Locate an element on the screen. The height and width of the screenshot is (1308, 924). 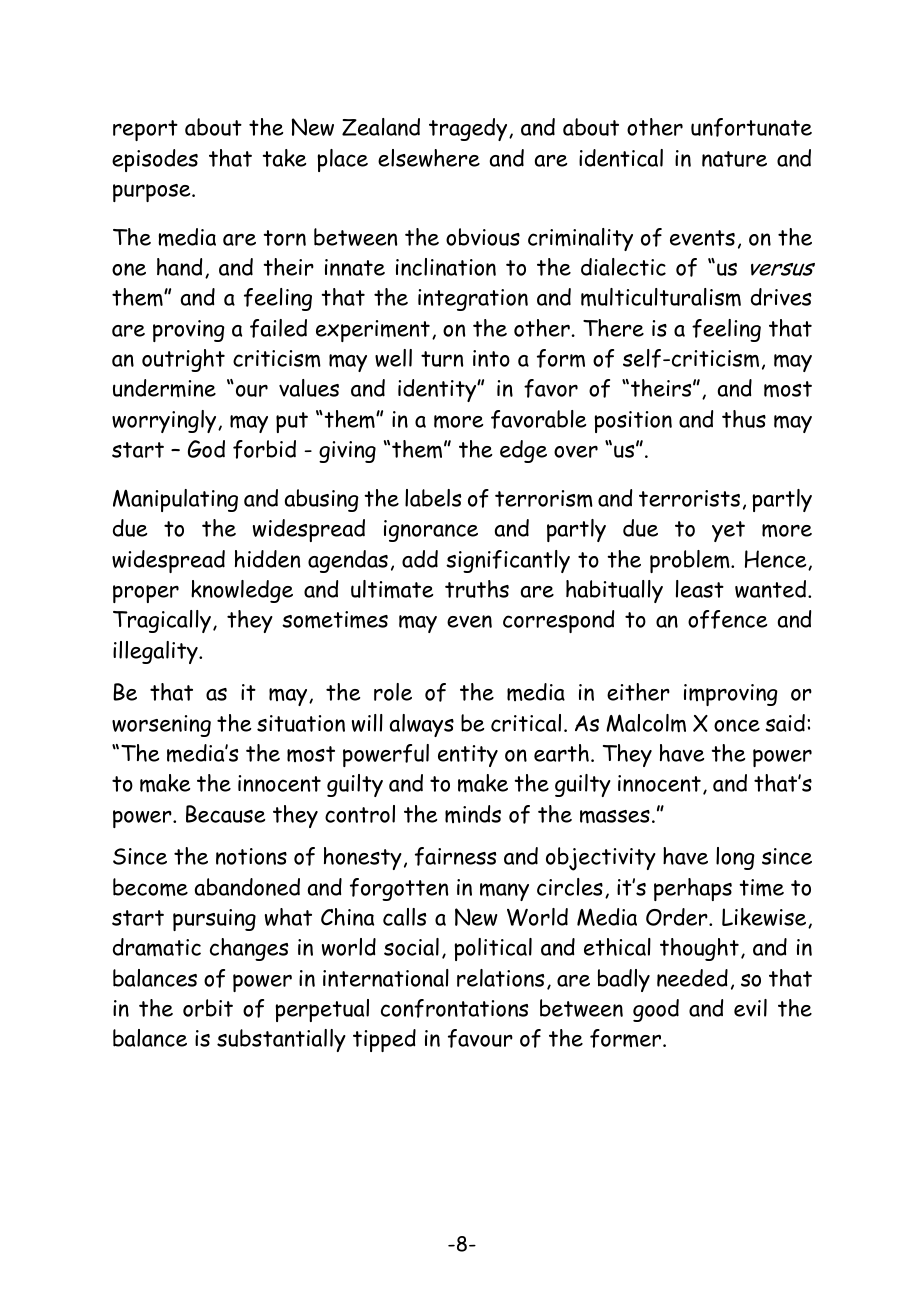
orbit is located at coordinates (208, 1008).
